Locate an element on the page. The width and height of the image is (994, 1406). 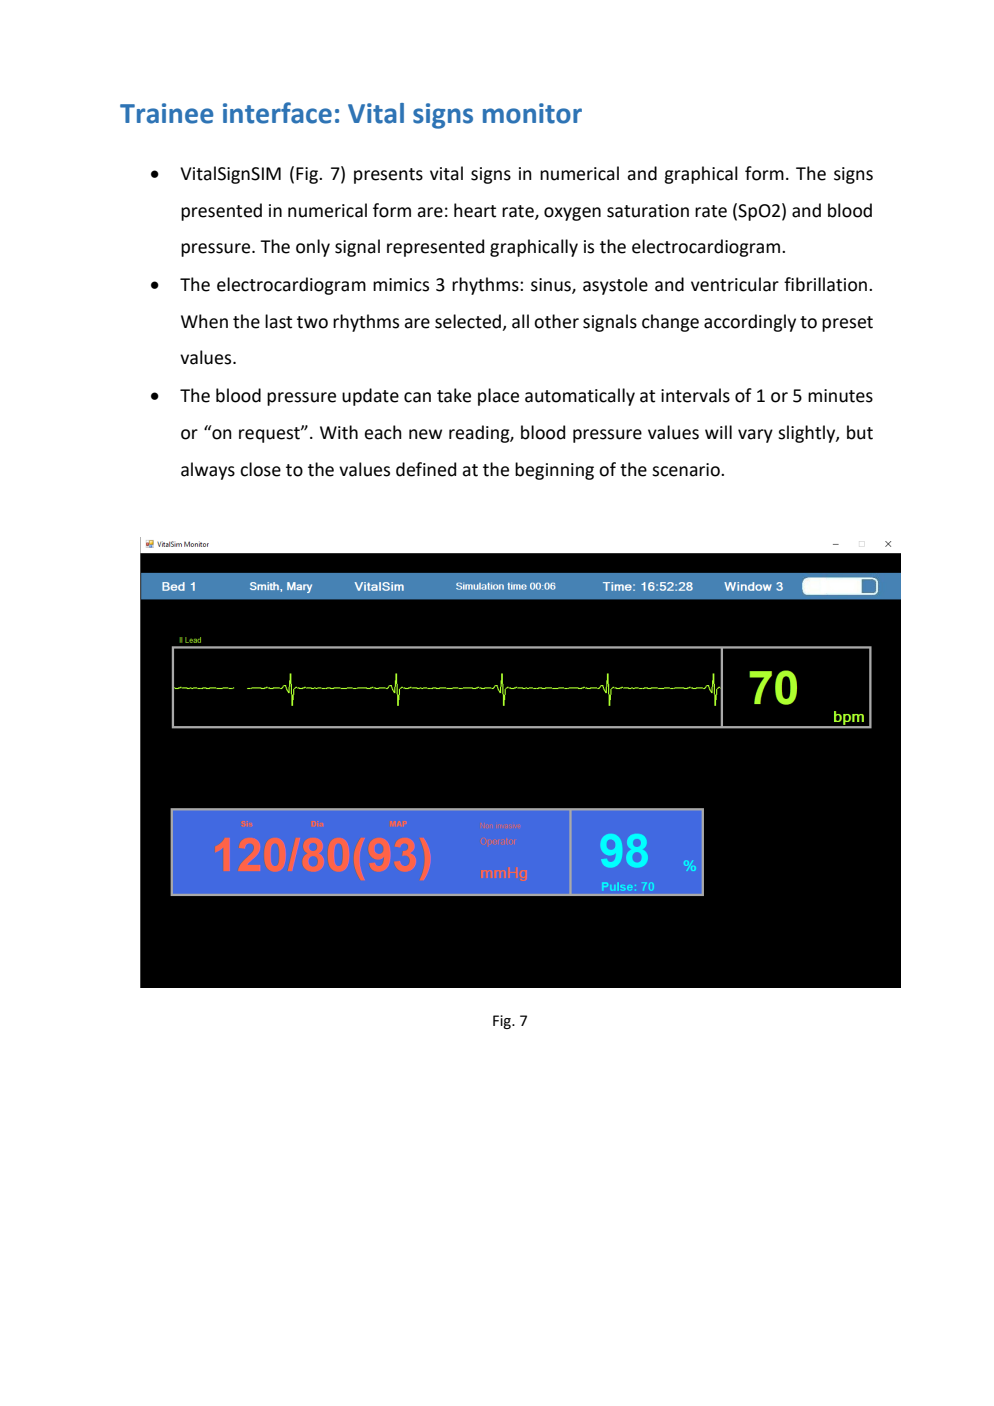
monitor is located at coordinates (532, 113).
